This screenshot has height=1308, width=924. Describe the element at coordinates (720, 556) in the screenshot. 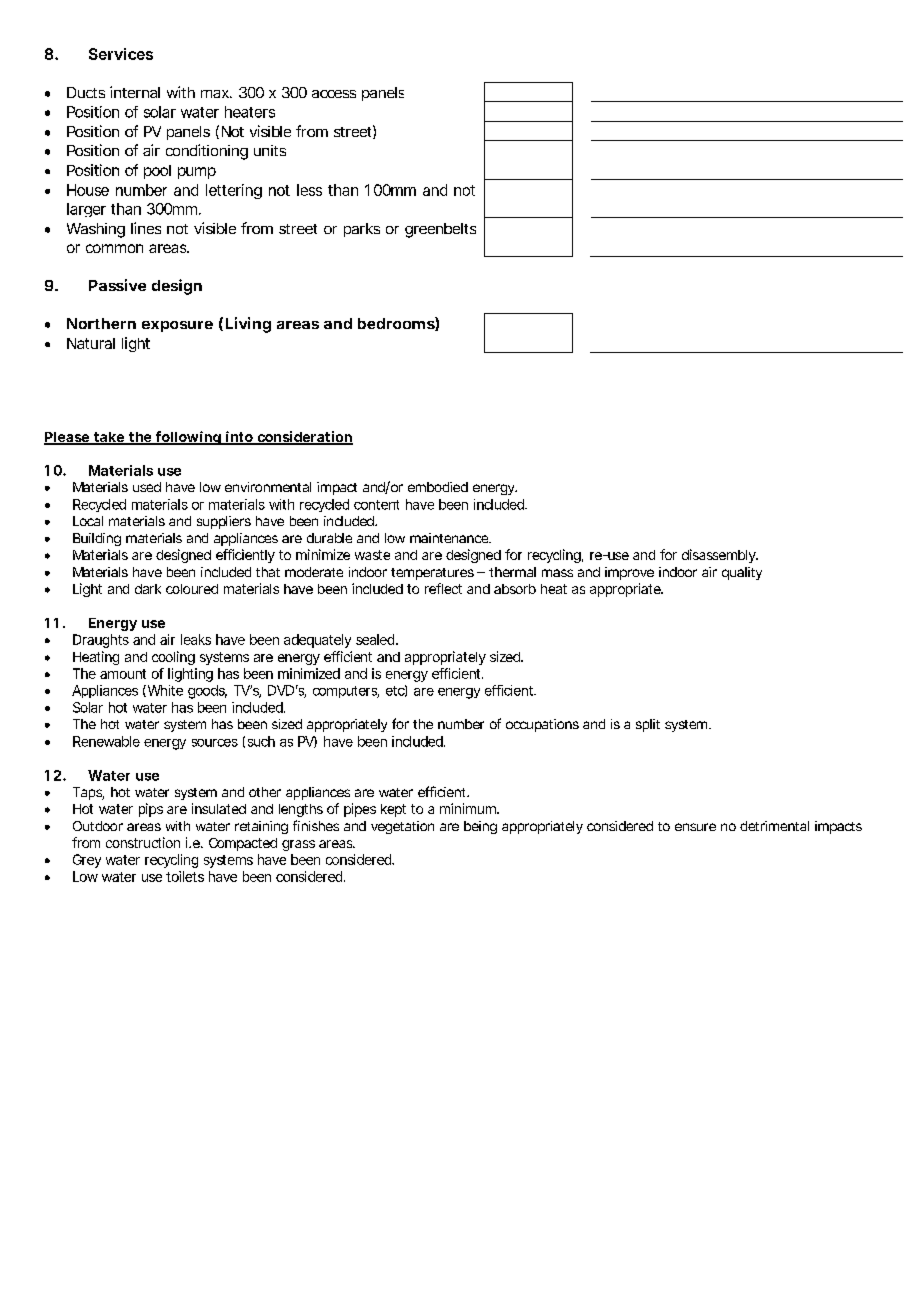

I see `disassembly` at that location.
